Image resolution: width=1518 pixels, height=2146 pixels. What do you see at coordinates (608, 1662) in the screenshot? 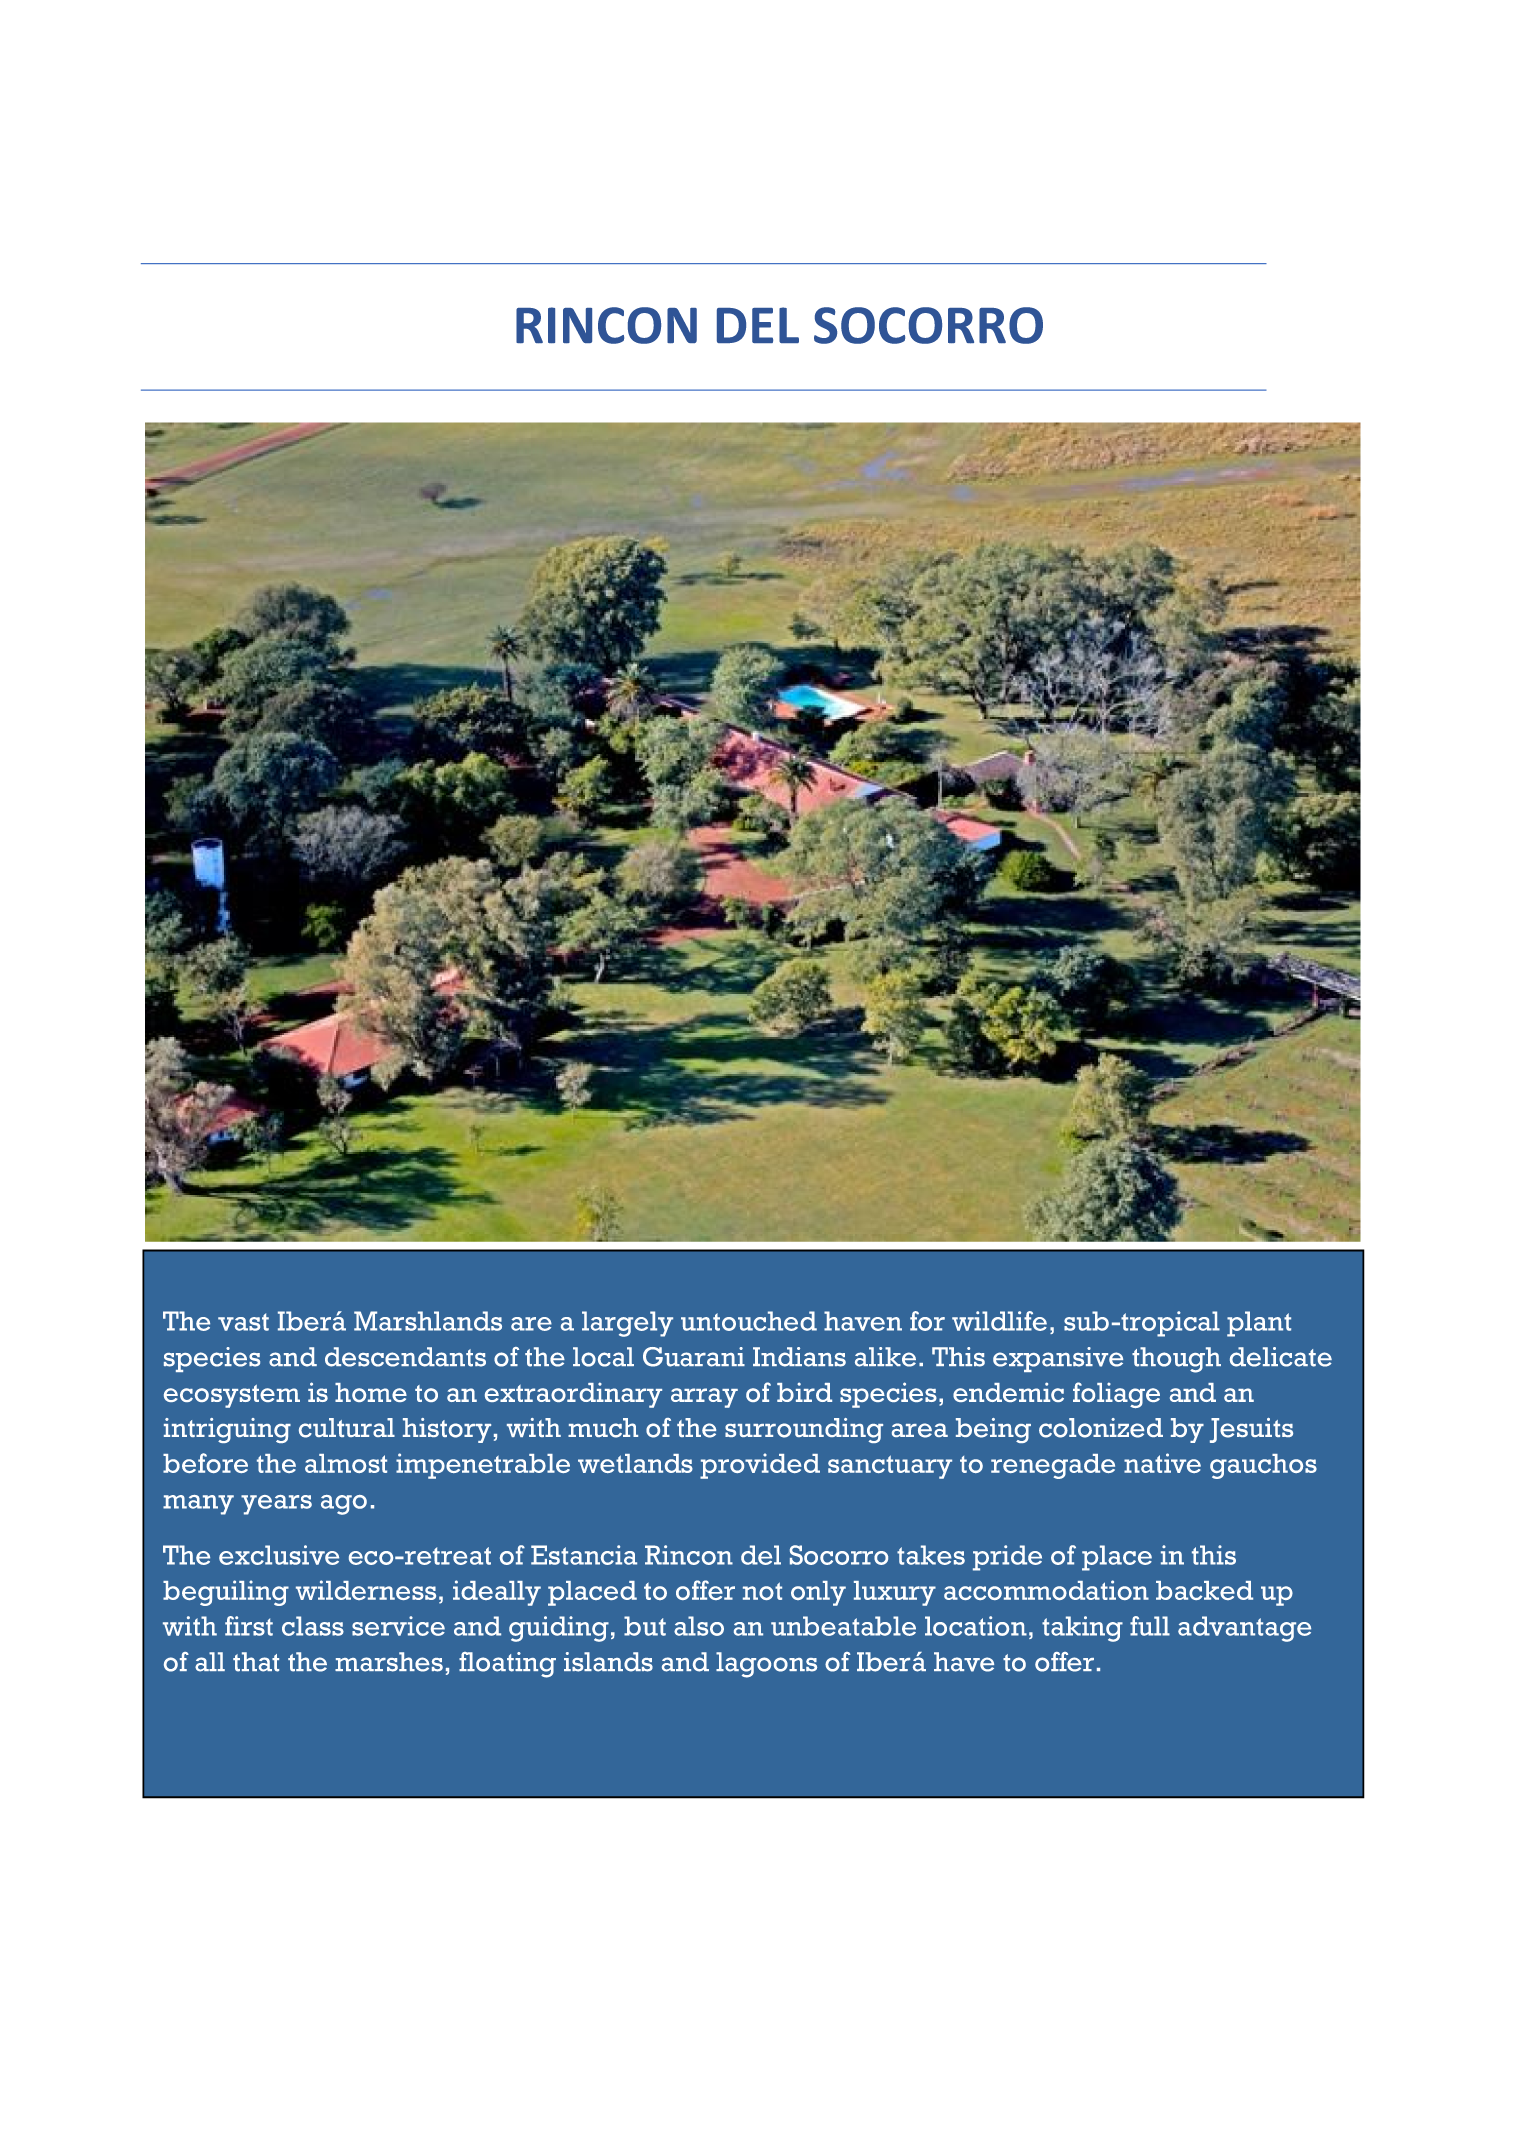
I see `islands` at bounding box center [608, 1662].
